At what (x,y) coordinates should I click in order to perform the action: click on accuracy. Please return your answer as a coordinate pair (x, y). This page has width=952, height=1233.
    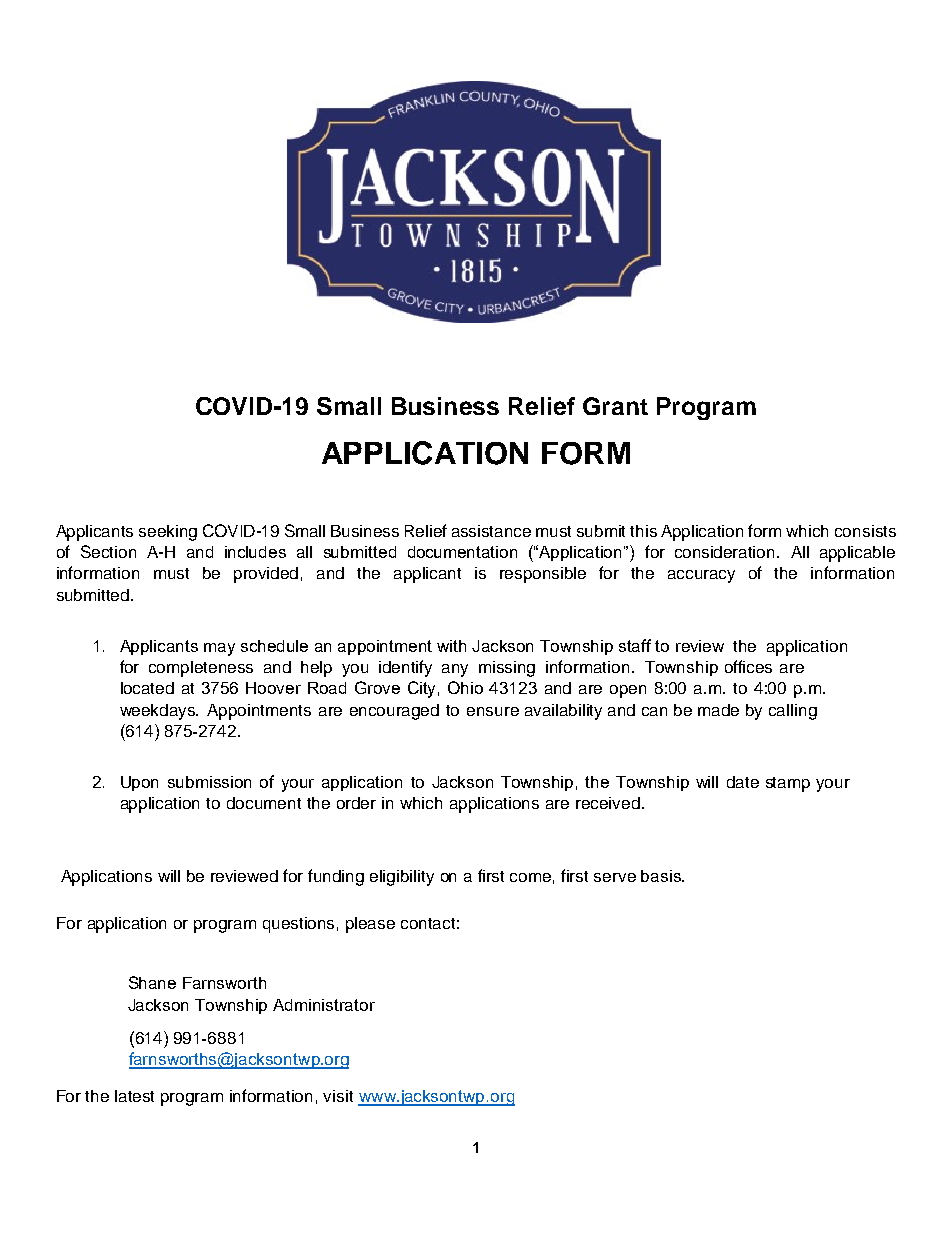
    Looking at the image, I should click on (701, 576).
